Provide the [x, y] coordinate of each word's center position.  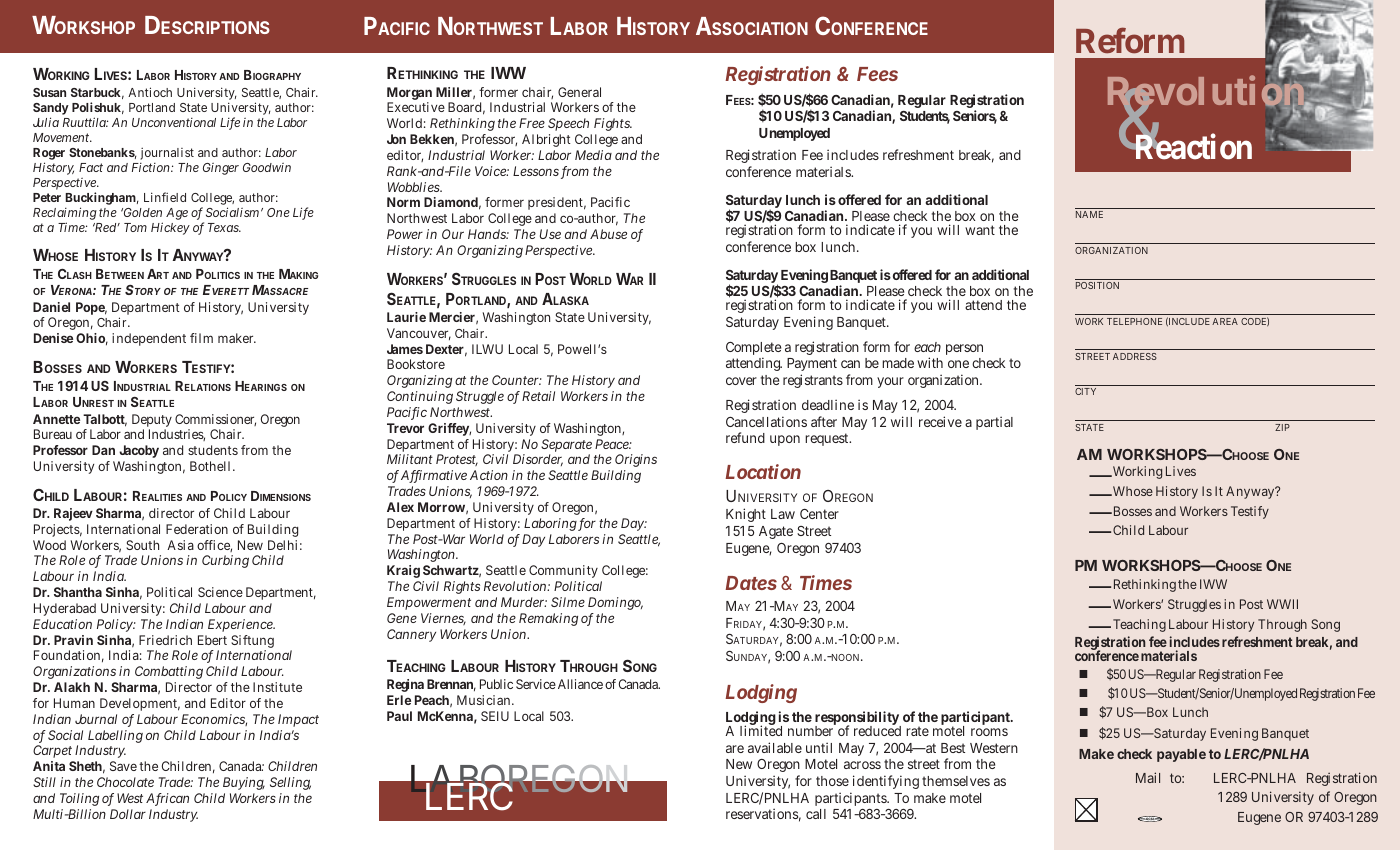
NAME [1089, 214]
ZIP [1282, 427]
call [816, 814]
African [167, 799]
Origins [635, 462]
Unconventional [174, 122]
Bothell [210, 466]
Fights [612, 126]
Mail [1148, 777]
